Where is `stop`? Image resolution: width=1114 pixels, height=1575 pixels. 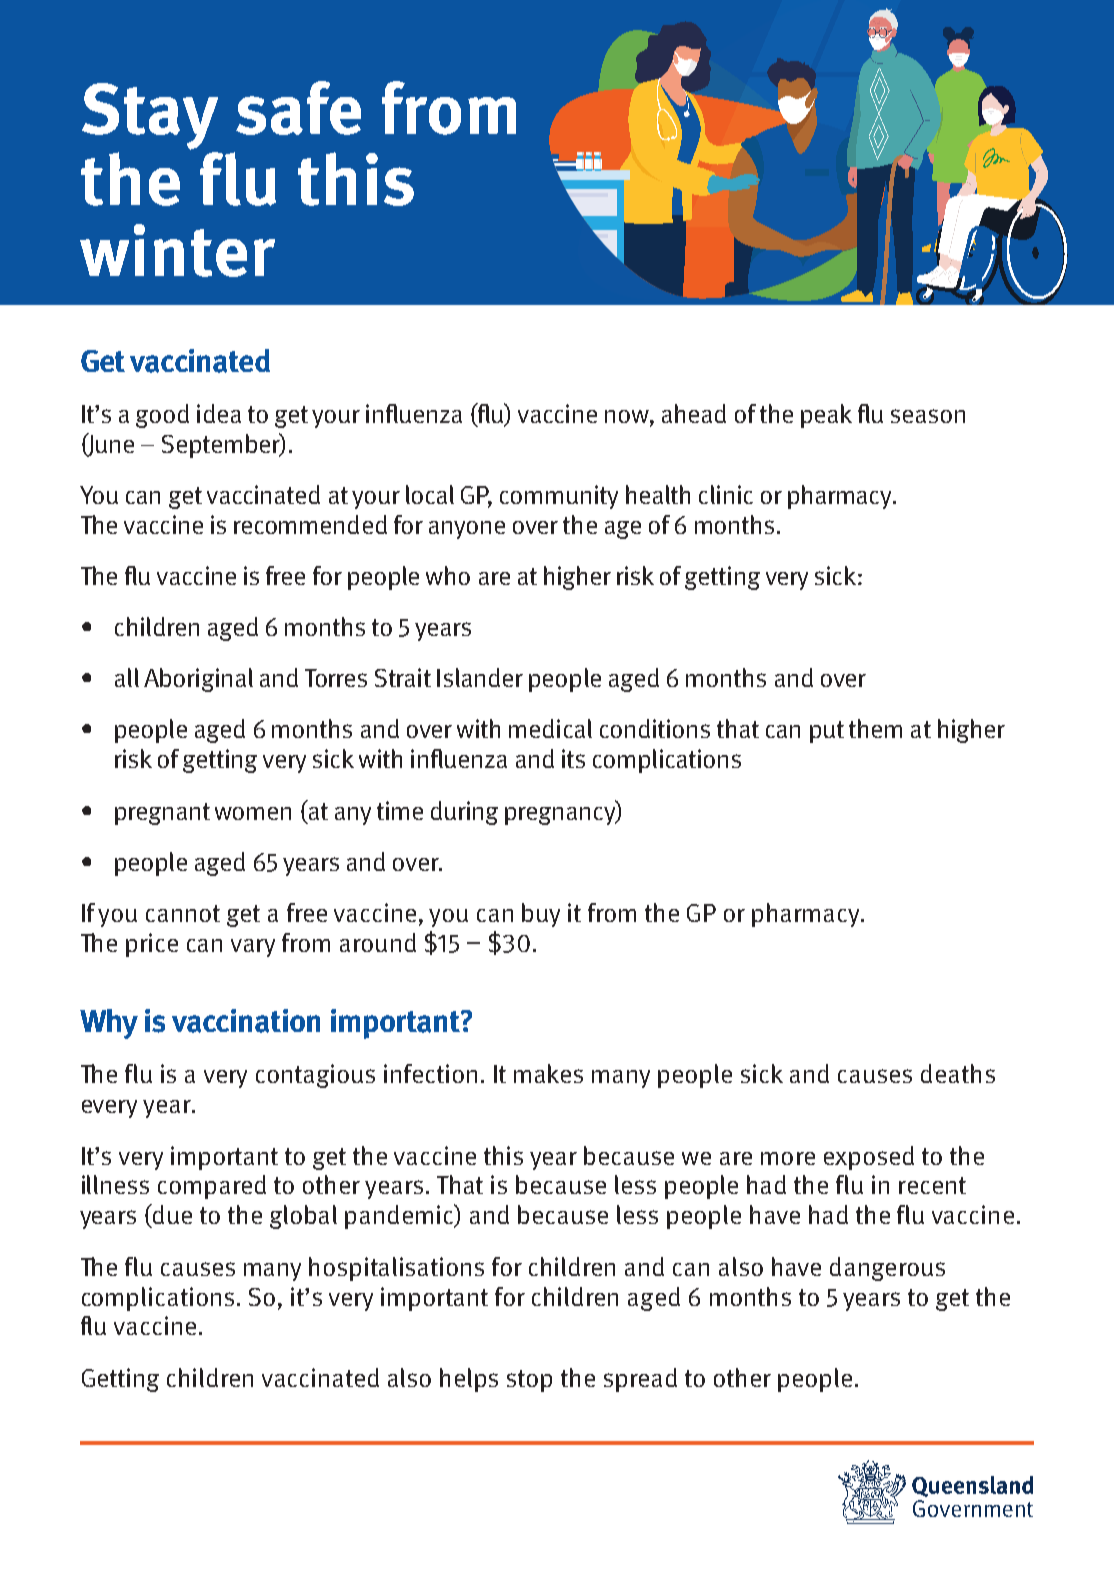
stop is located at coordinates (529, 1381).
